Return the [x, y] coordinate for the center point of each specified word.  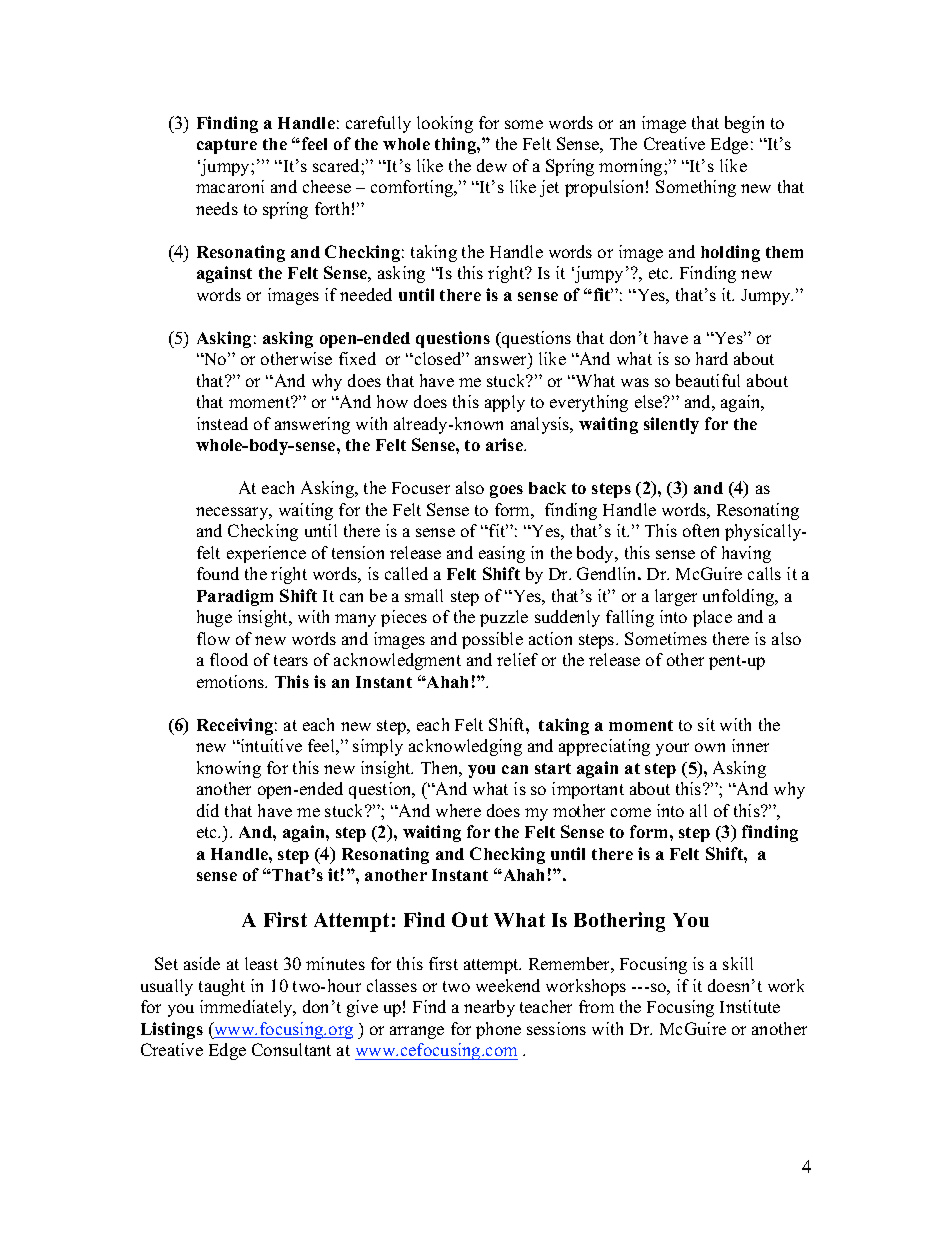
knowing [229, 769]
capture [227, 146]
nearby [489, 1008]
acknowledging [465, 747]
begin [744, 124]
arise [505, 444]
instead [222, 423]
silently [671, 425]
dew [492, 165]
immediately [247, 1008]
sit [706, 724]
